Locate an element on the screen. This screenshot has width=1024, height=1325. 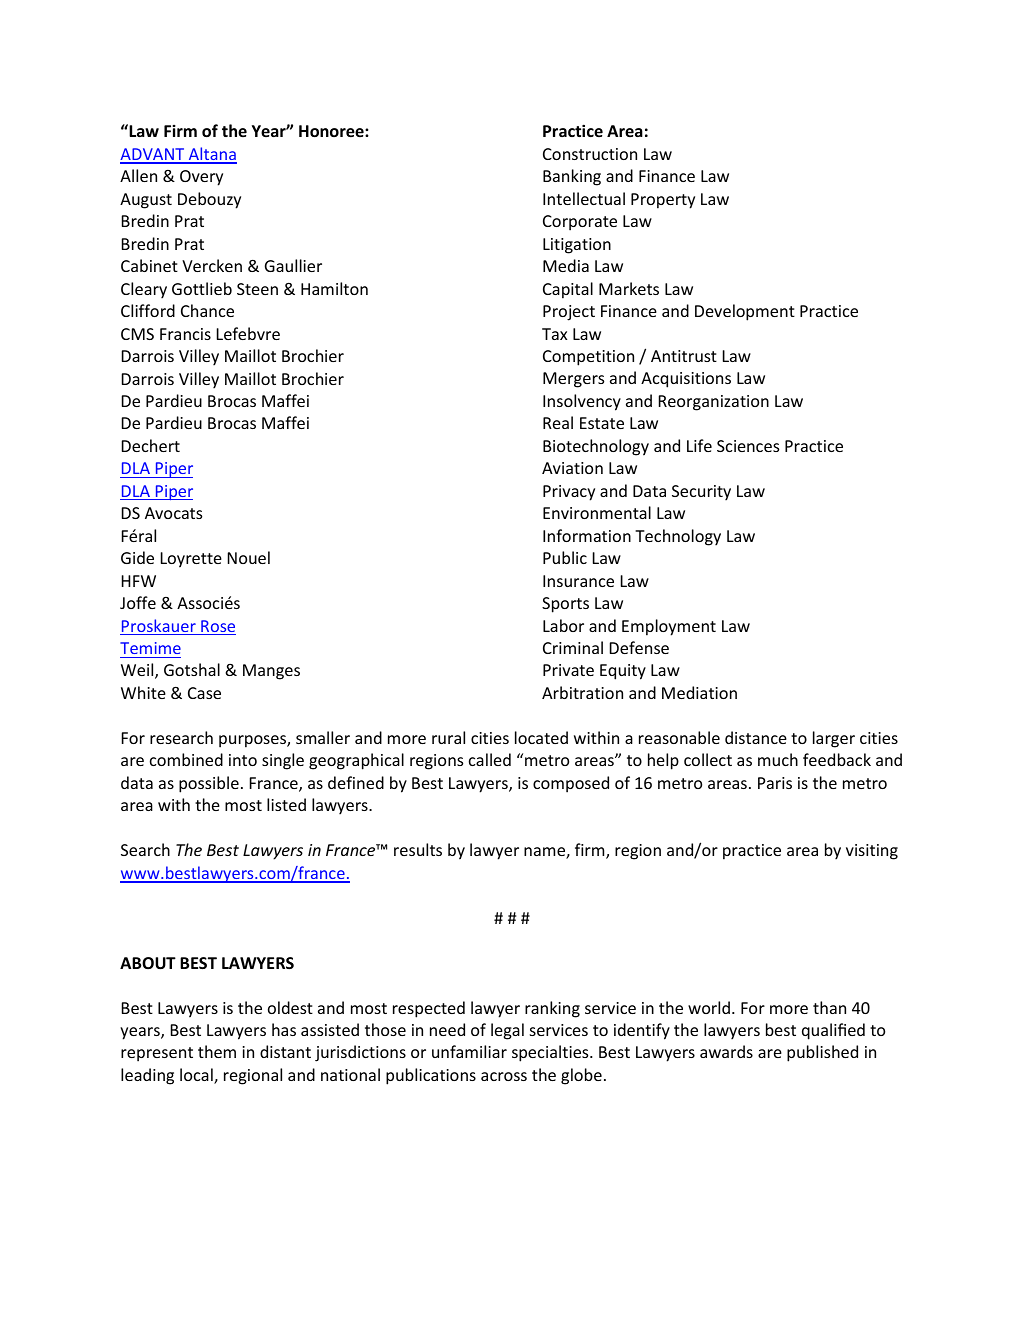
Case is located at coordinates (204, 693).
